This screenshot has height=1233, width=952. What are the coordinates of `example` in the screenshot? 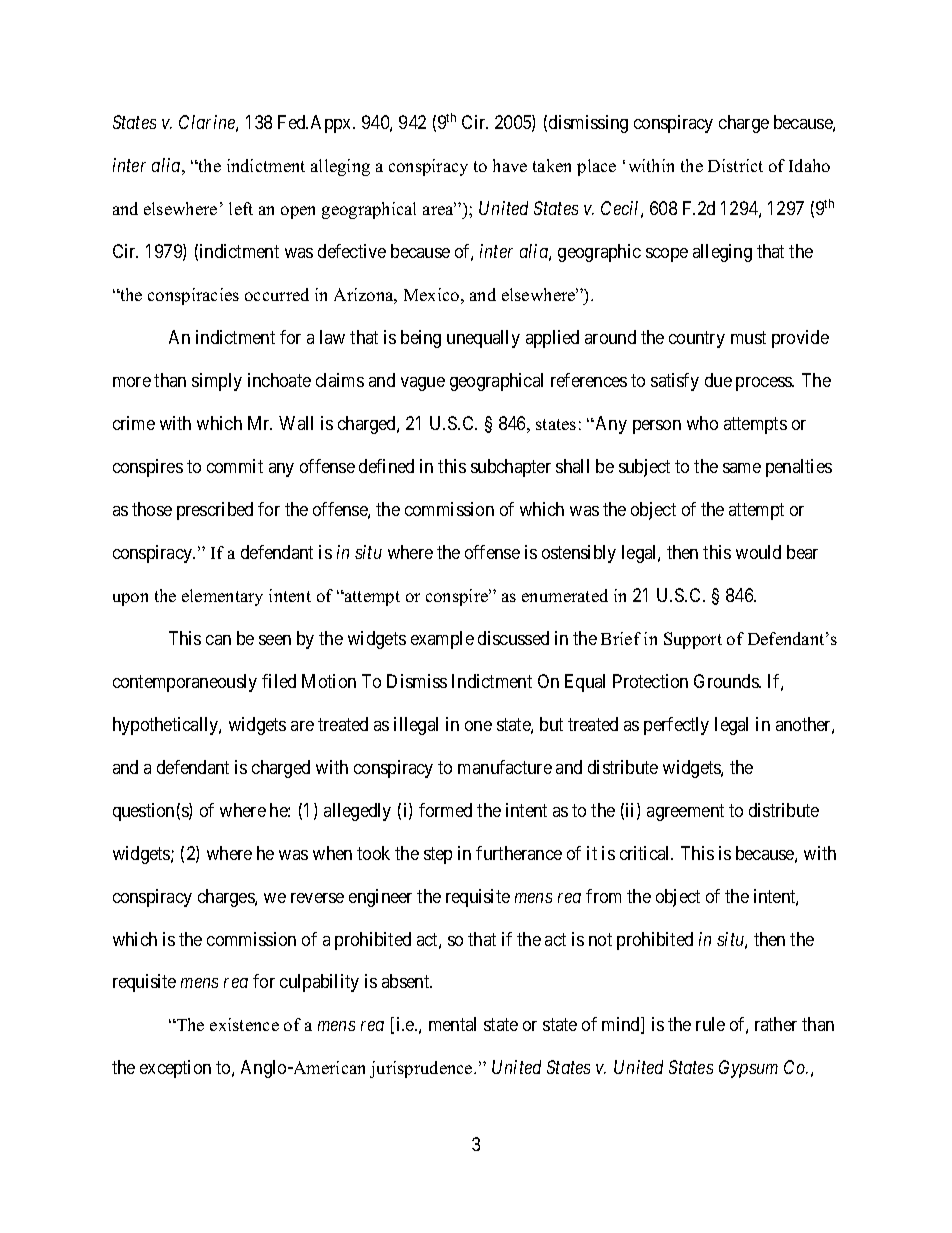 It's located at (442, 640).
